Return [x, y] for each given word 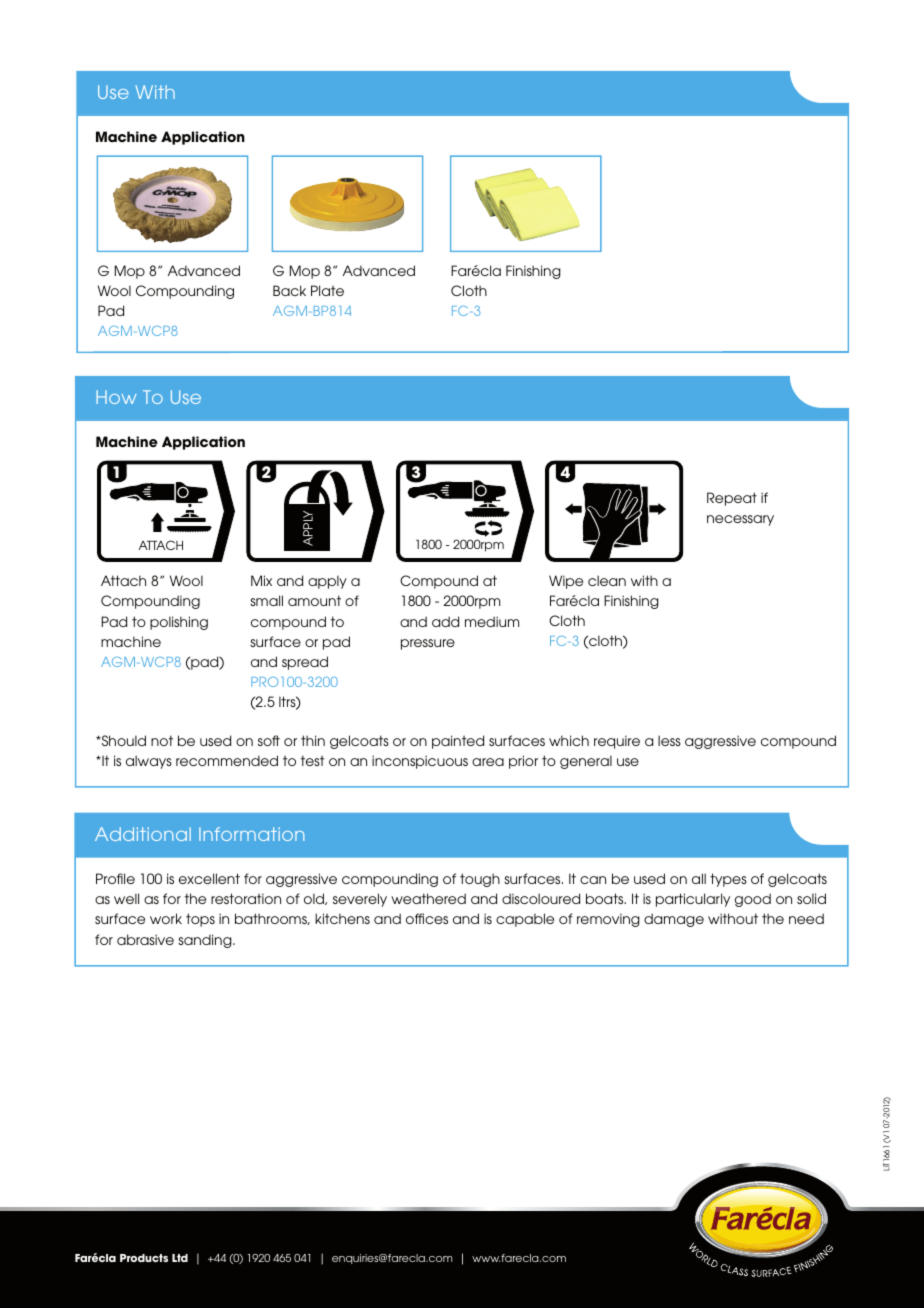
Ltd [180, 1258]
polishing [179, 623]
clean [607, 580]
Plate [327, 290]
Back [289, 290]
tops [200, 920]
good [753, 900]
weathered [428, 898]
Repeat [732, 499]
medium [492, 621]
